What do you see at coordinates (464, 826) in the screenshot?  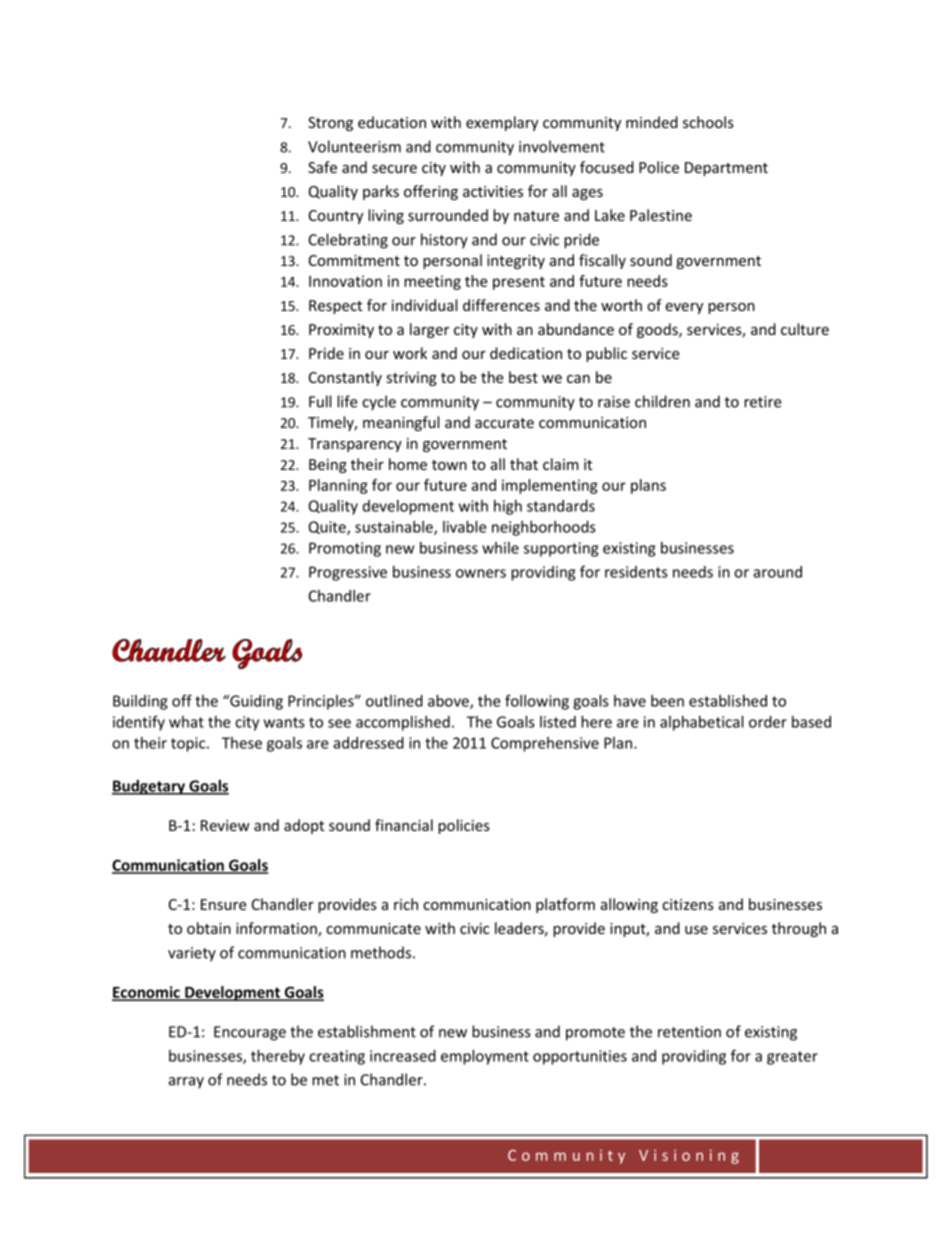 I see `policies` at bounding box center [464, 826].
